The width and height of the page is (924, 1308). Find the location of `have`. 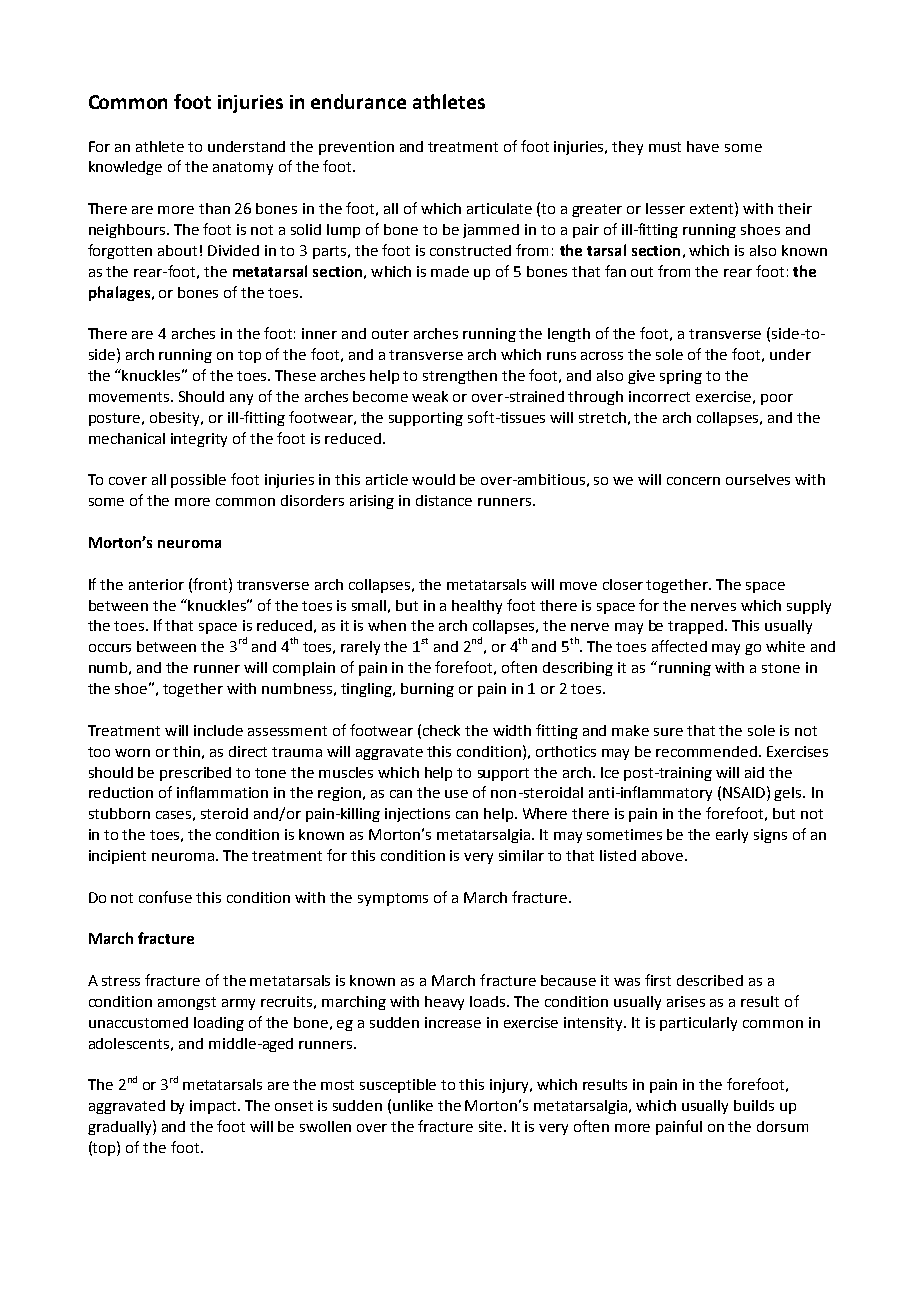

have is located at coordinates (703, 146).
